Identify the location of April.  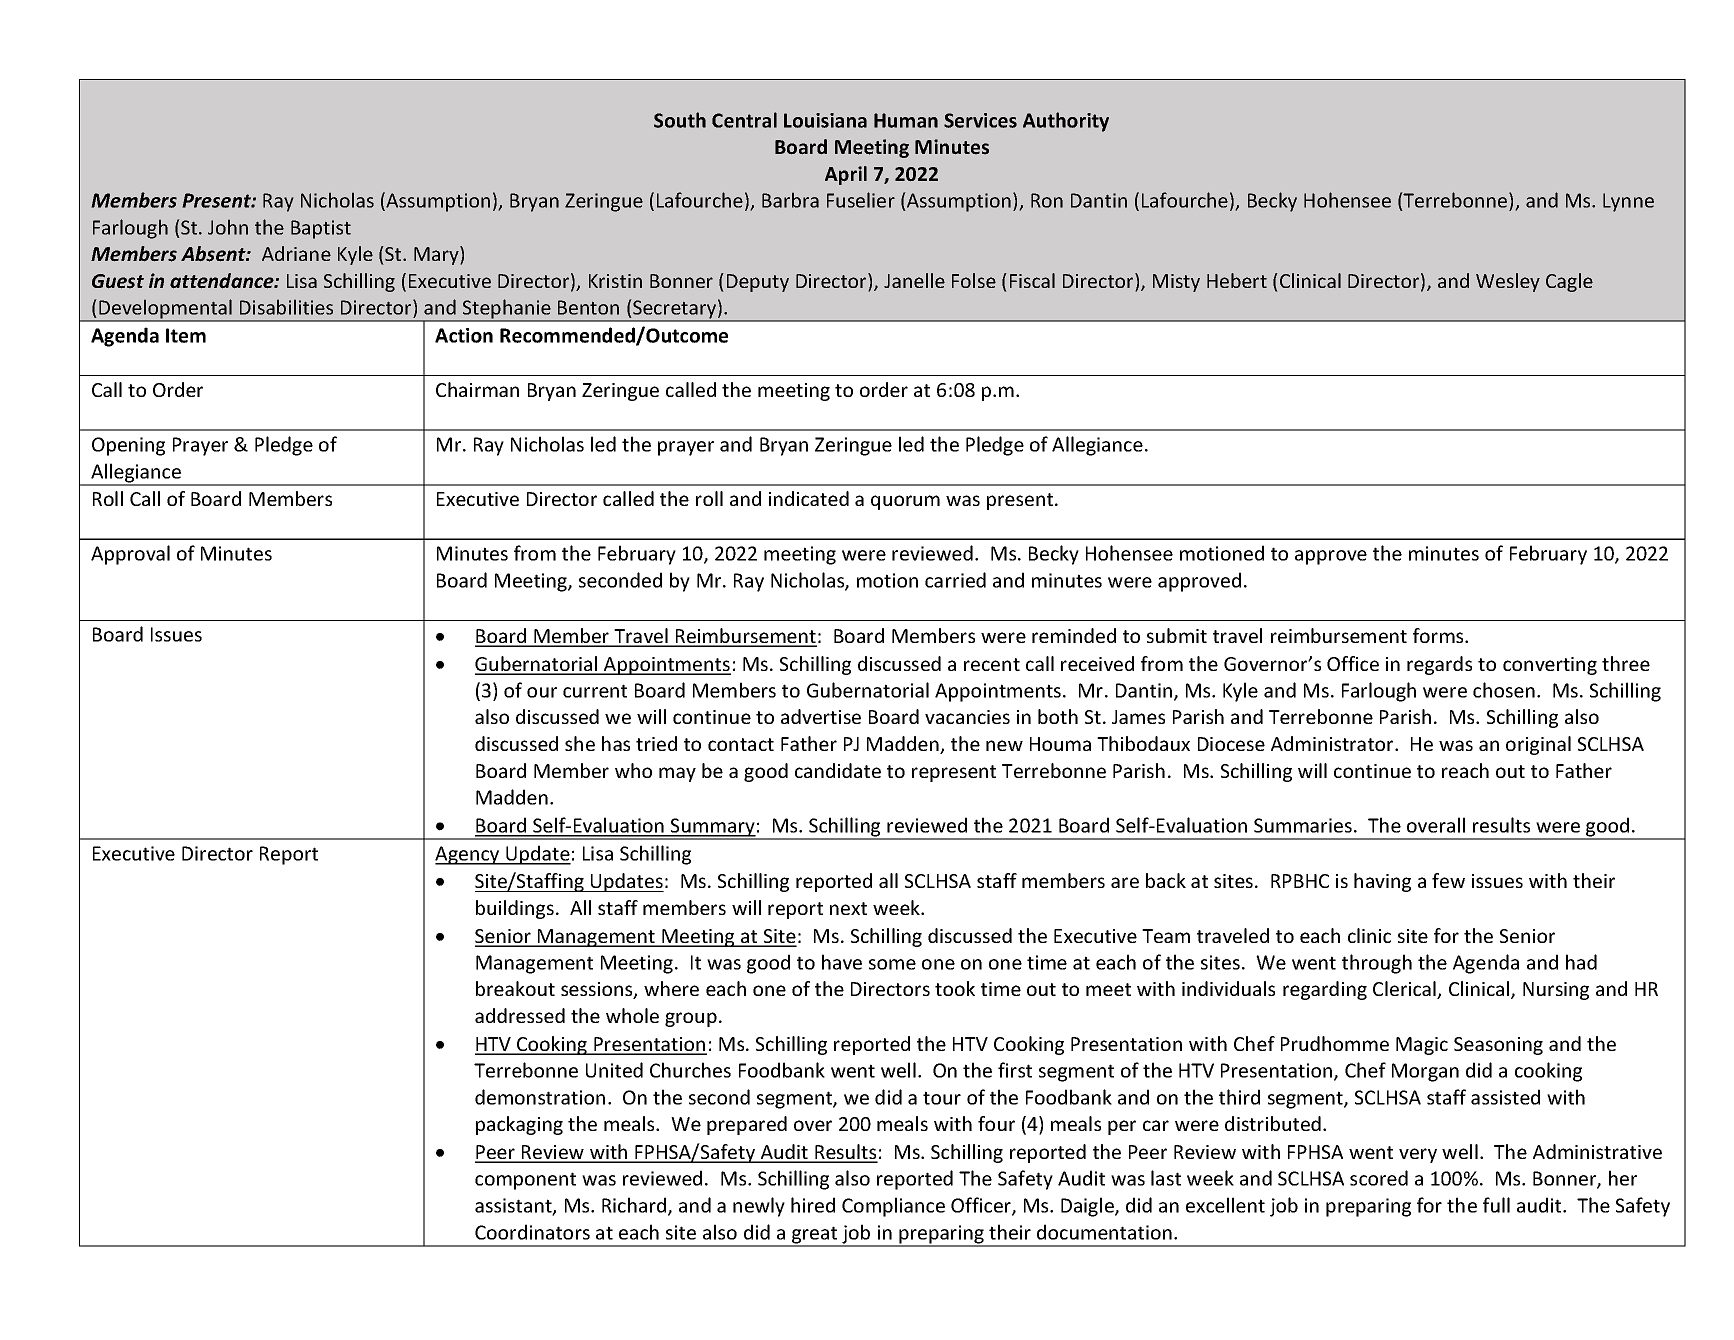
(846, 175).
